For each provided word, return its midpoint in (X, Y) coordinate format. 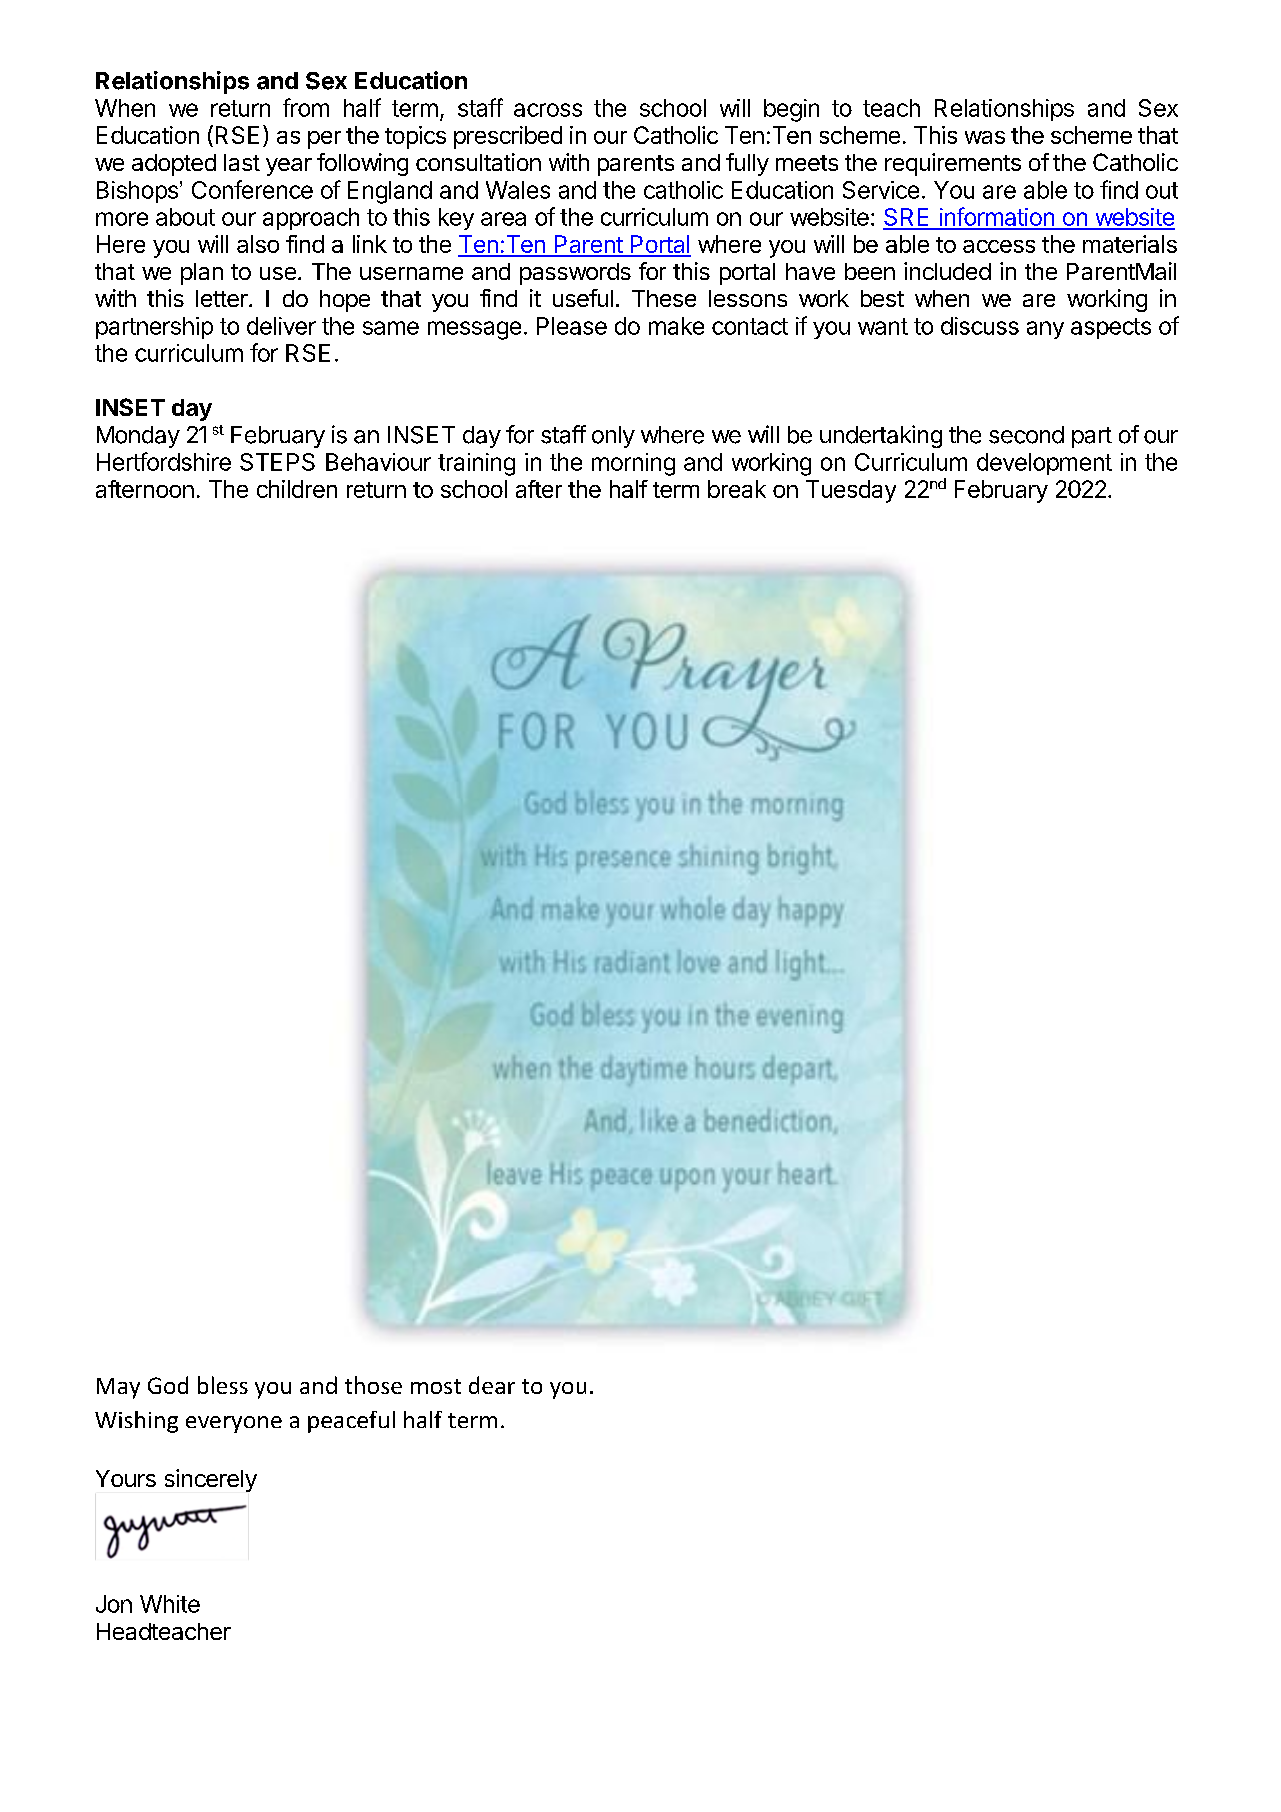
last (242, 162)
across (548, 110)
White (170, 1604)
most (436, 1386)
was (985, 137)
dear (492, 1385)
